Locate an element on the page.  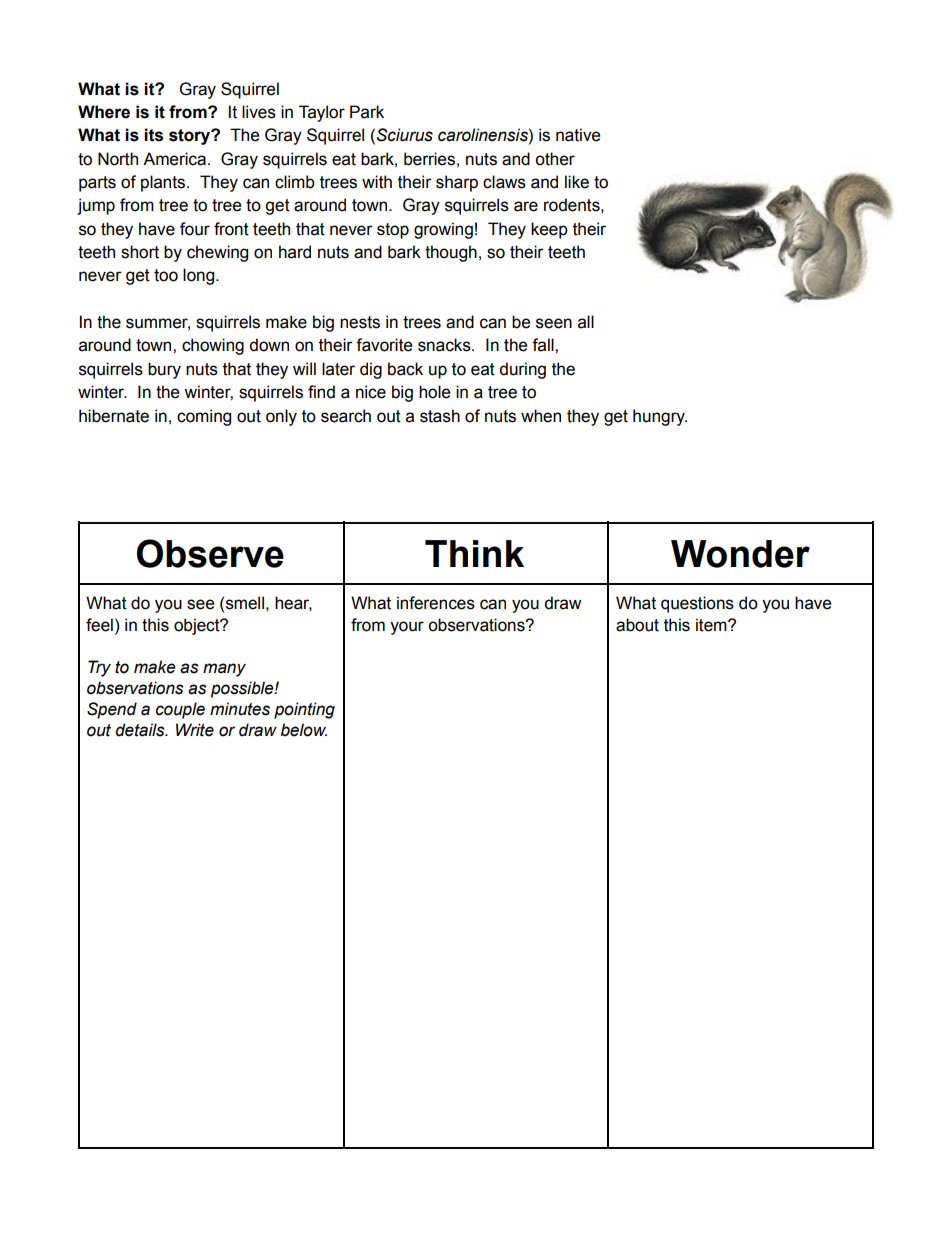
coming is located at coordinates (204, 417).
